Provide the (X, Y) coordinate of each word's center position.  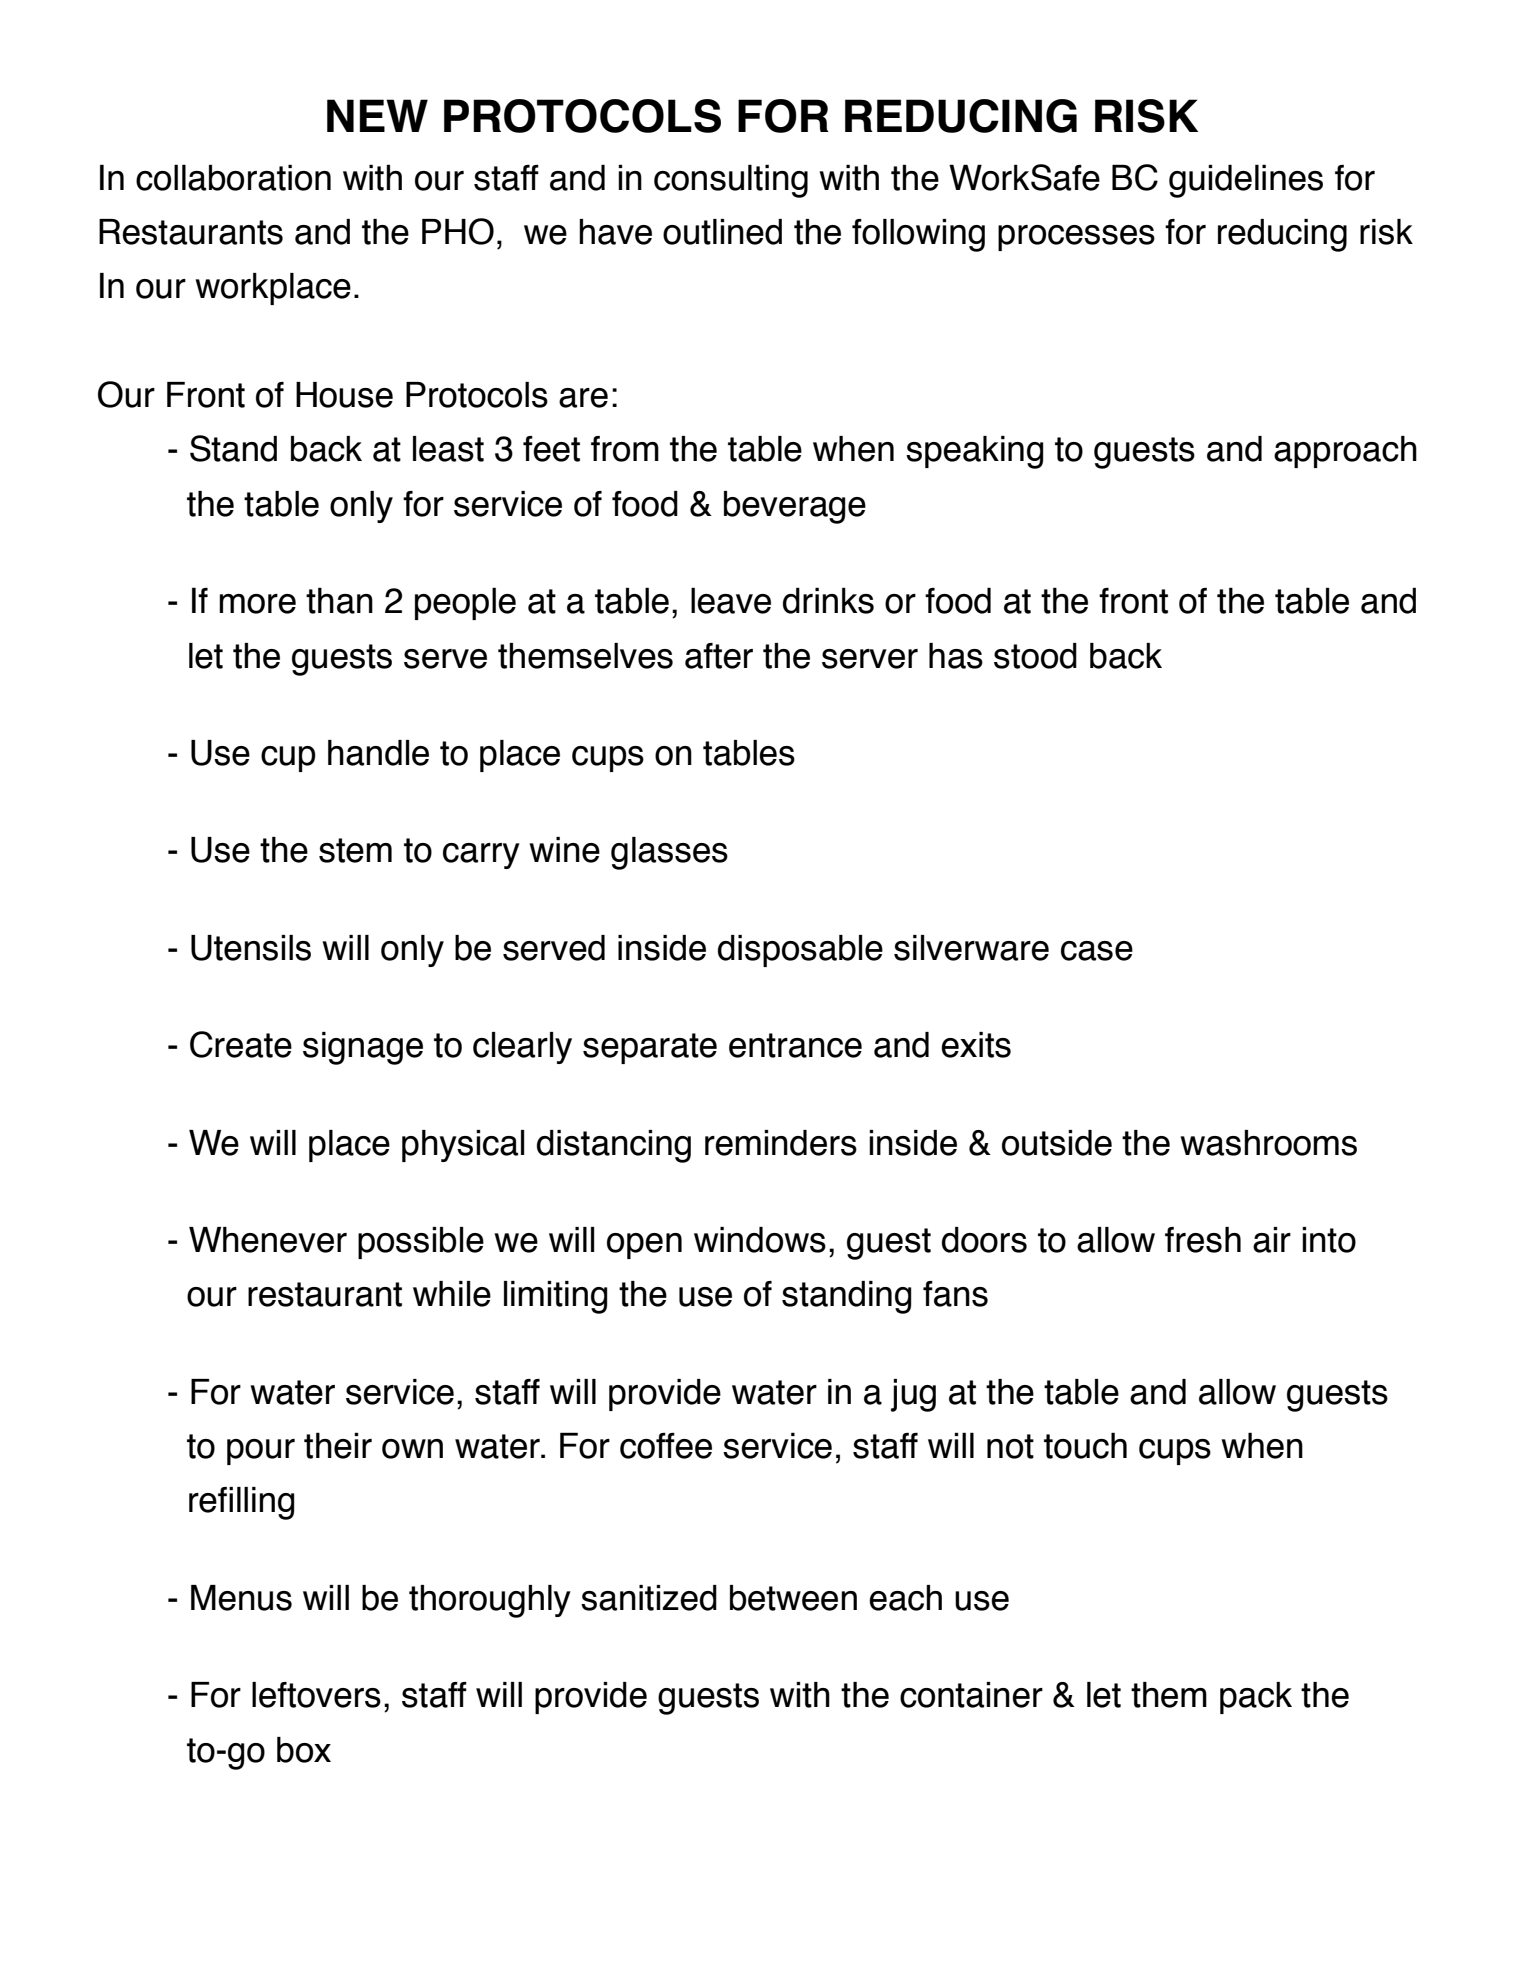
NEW (377, 115)
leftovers (316, 1695)
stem (355, 850)
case (1097, 951)
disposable (800, 951)
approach (1345, 452)
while (452, 1294)
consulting (731, 181)
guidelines (1246, 181)
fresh (1203, 1240)
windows (760, 1240)
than (339, 600)
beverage (795, 507)
